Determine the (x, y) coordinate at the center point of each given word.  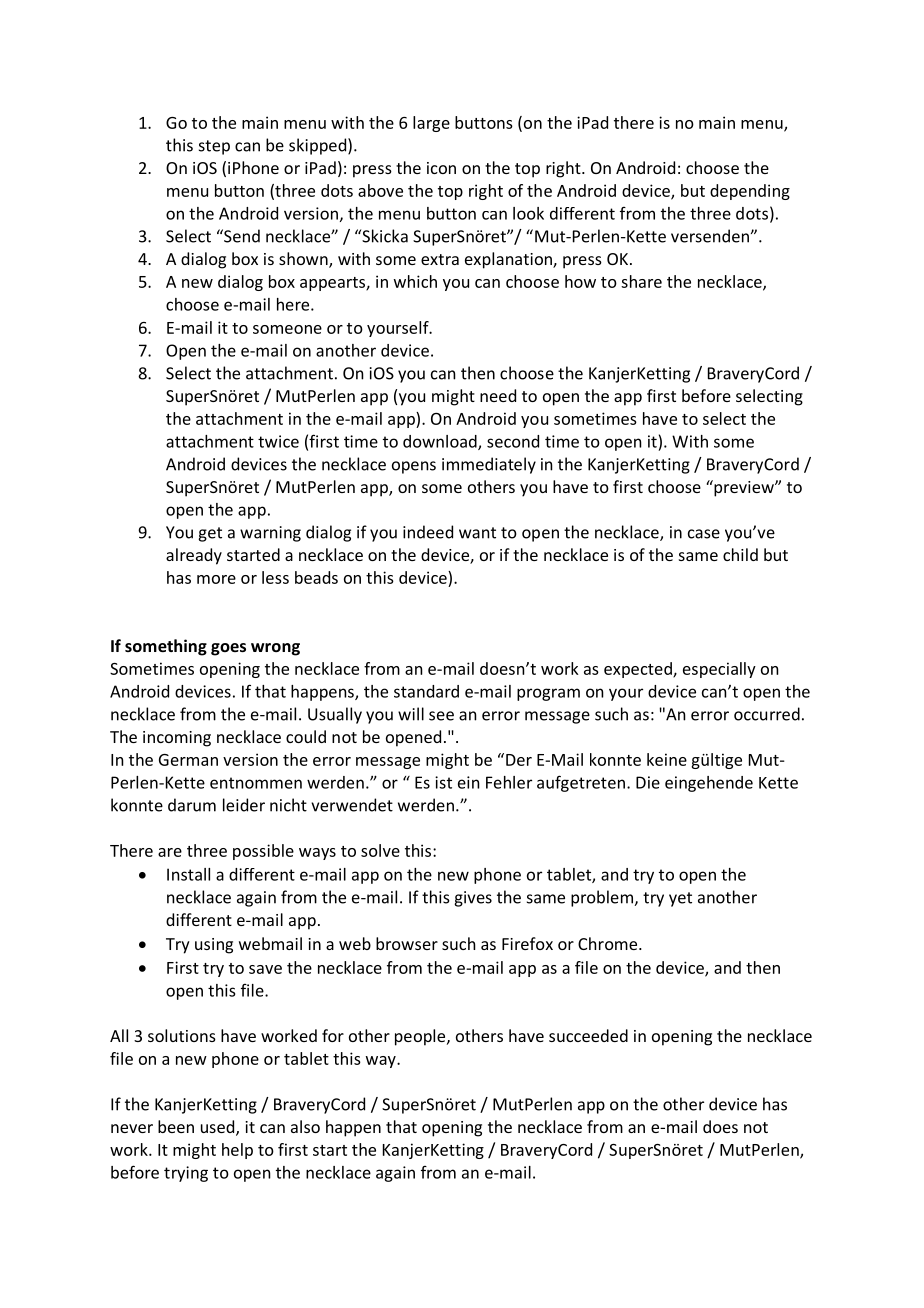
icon (441, 168)
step (214, 147)
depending (750, 192)
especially (719, 670)
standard (426, 691)
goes (228, 649)
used (219, 1128)
